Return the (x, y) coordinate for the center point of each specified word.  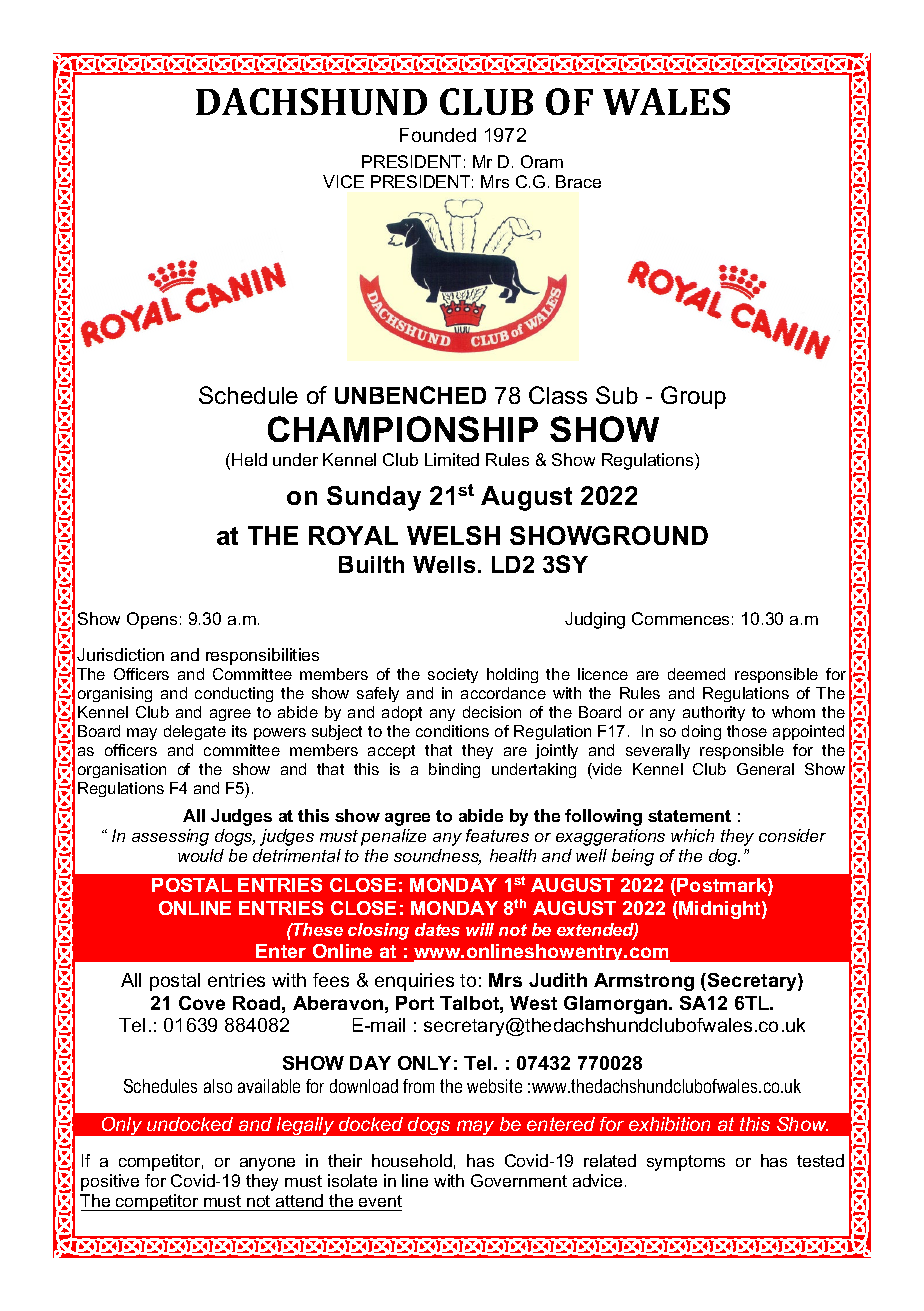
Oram (542, 161)
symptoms (686, 1163)
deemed (696, 674)
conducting (234, 694)
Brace (578, 181)
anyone (267, 1164)
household (412, 1160)
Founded (438, 135)
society (453, 675)
